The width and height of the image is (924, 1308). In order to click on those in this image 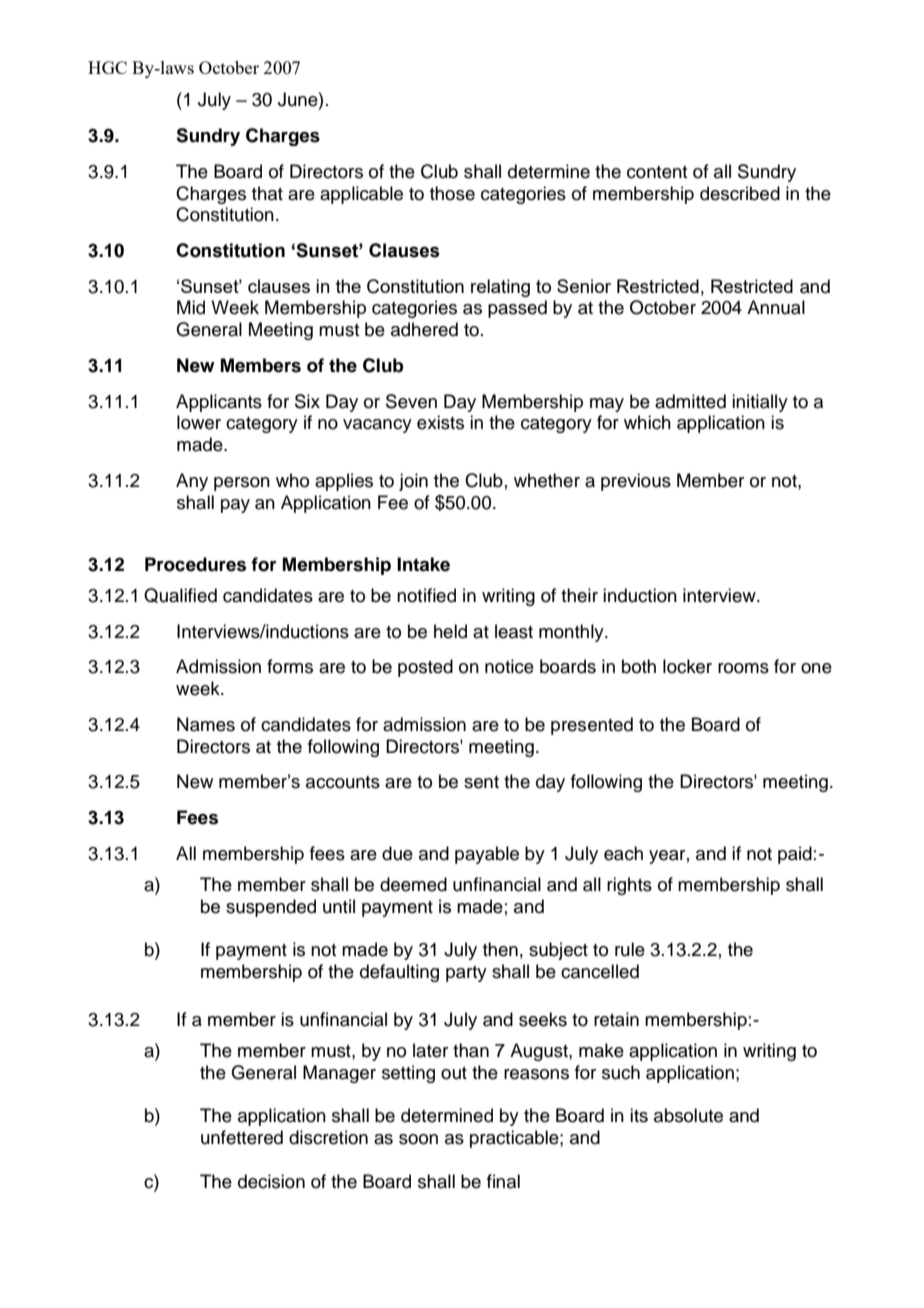, I will do `click(452, 193)`.
